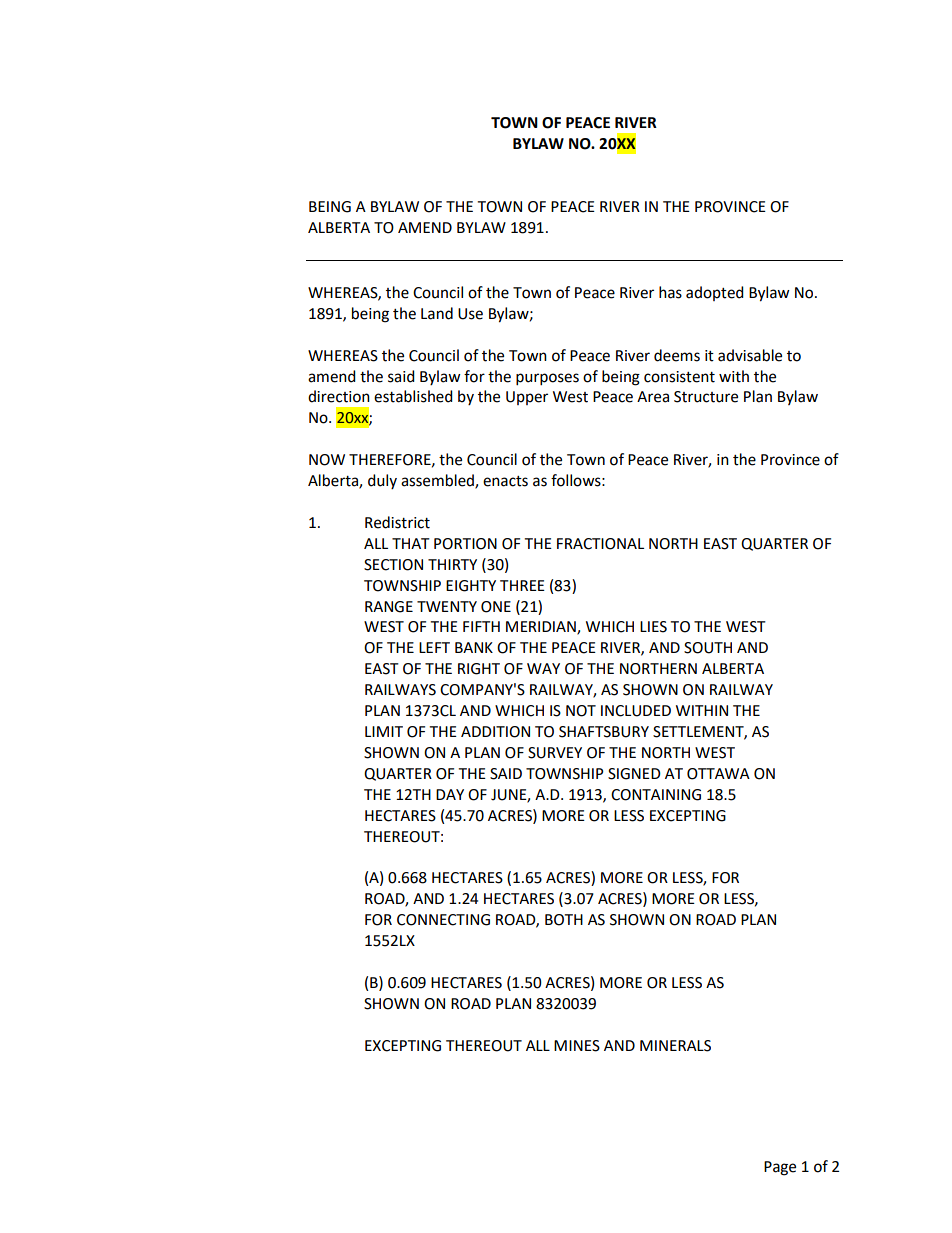 The image size is (952, 1233). What do you see at coordinates (555, 753) in the screenshot?
I see `SURVEY` at bounding box center [555, 753].
